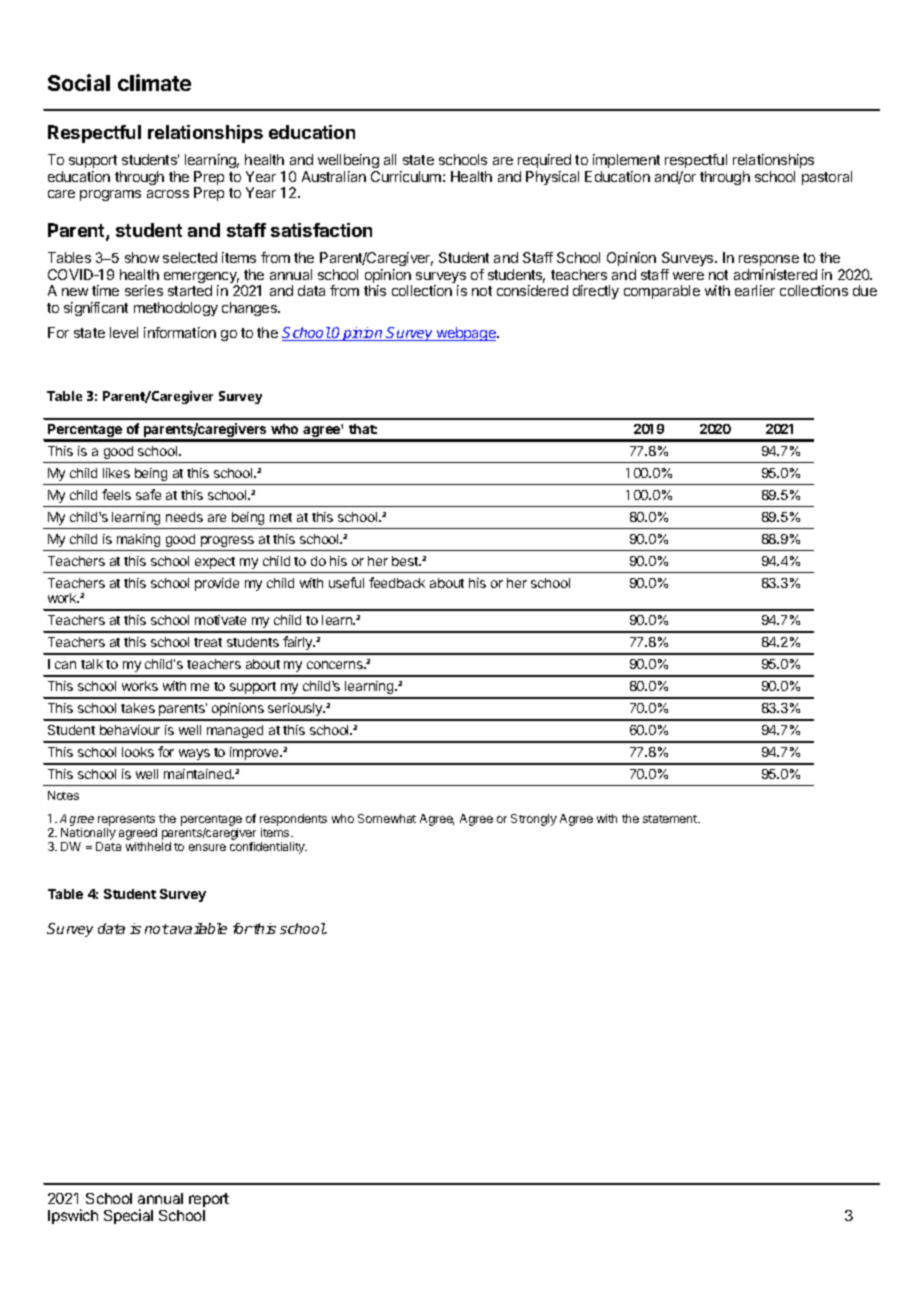 The height and width of the page is (1308, 924). I want to click on Special, so click(128, 1216).
